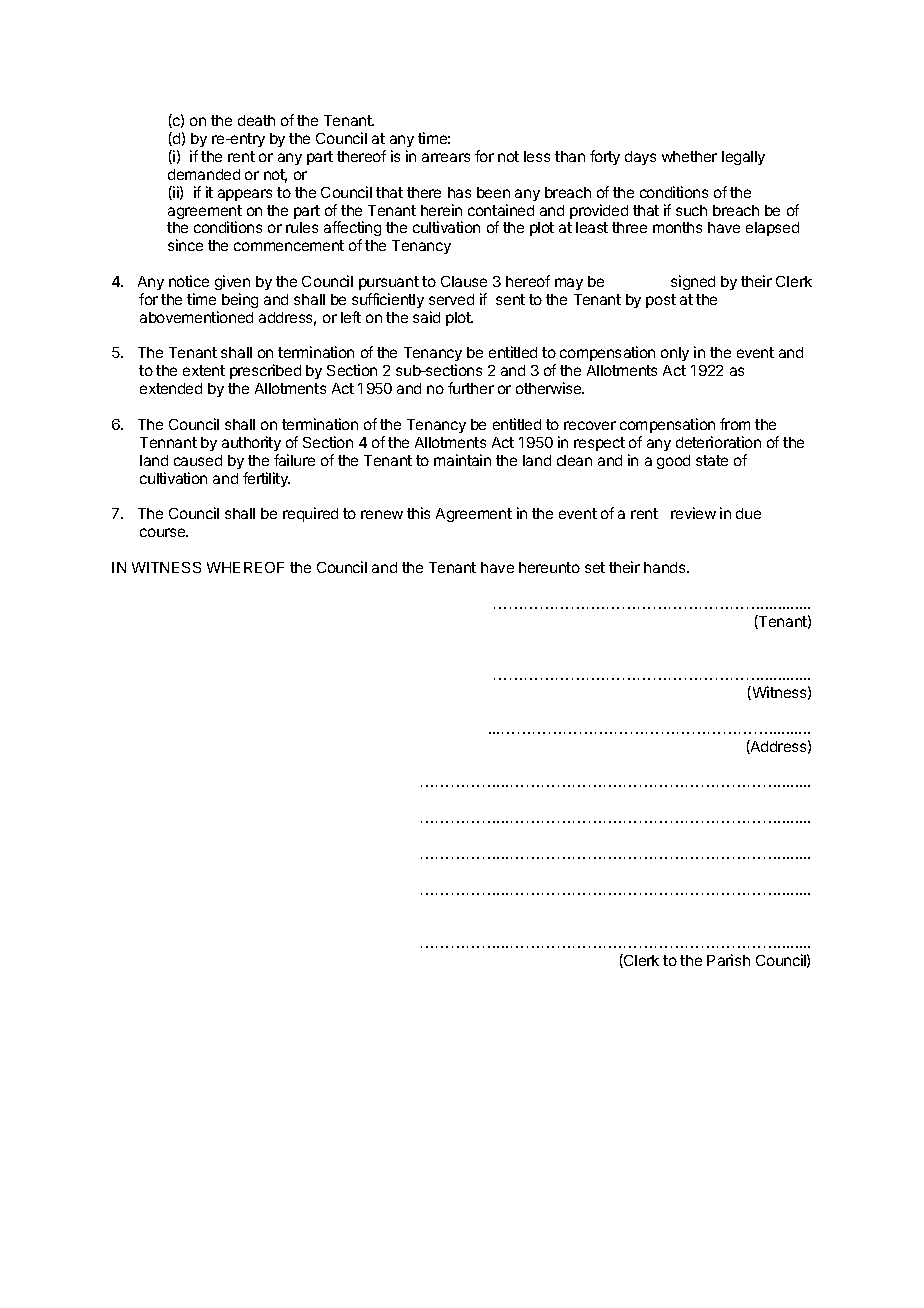 This screenshot has width=924, height=1308. Describe the element at coordinates (418, 513) in the screenshot. I see `this` at that location.
